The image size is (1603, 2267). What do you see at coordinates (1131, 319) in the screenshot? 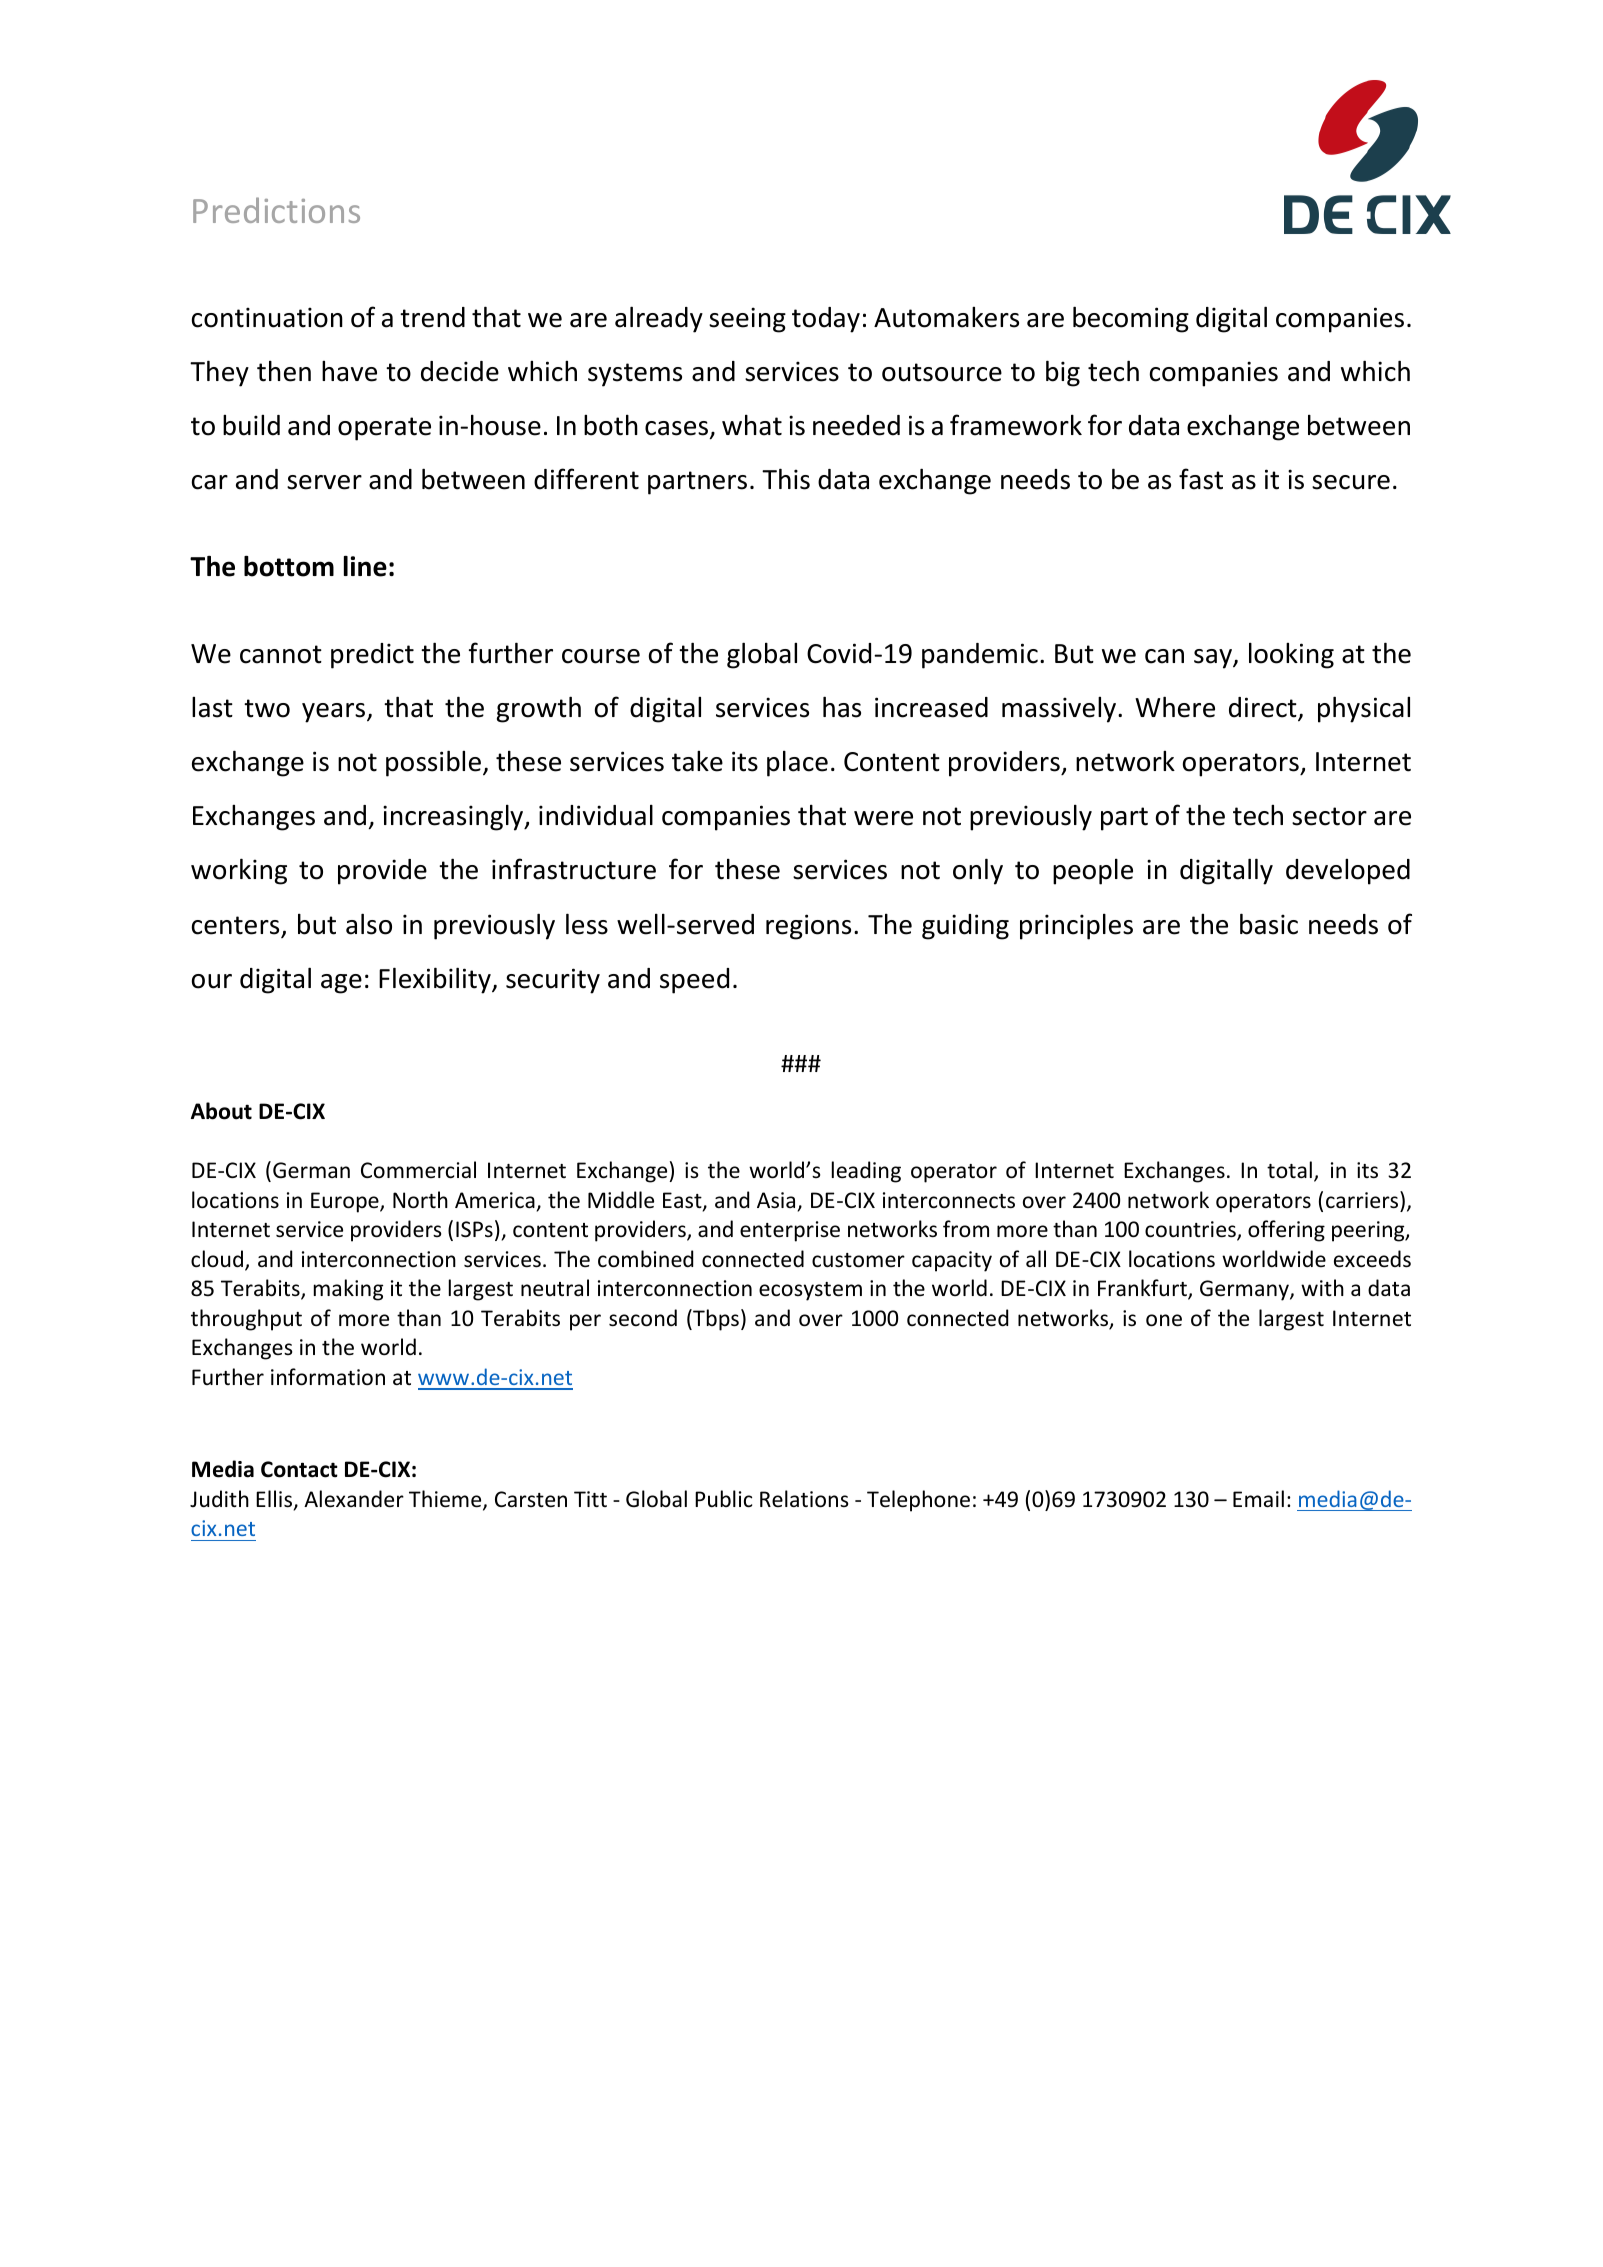
I see `becoming` at bounding box center [1131, 319].
